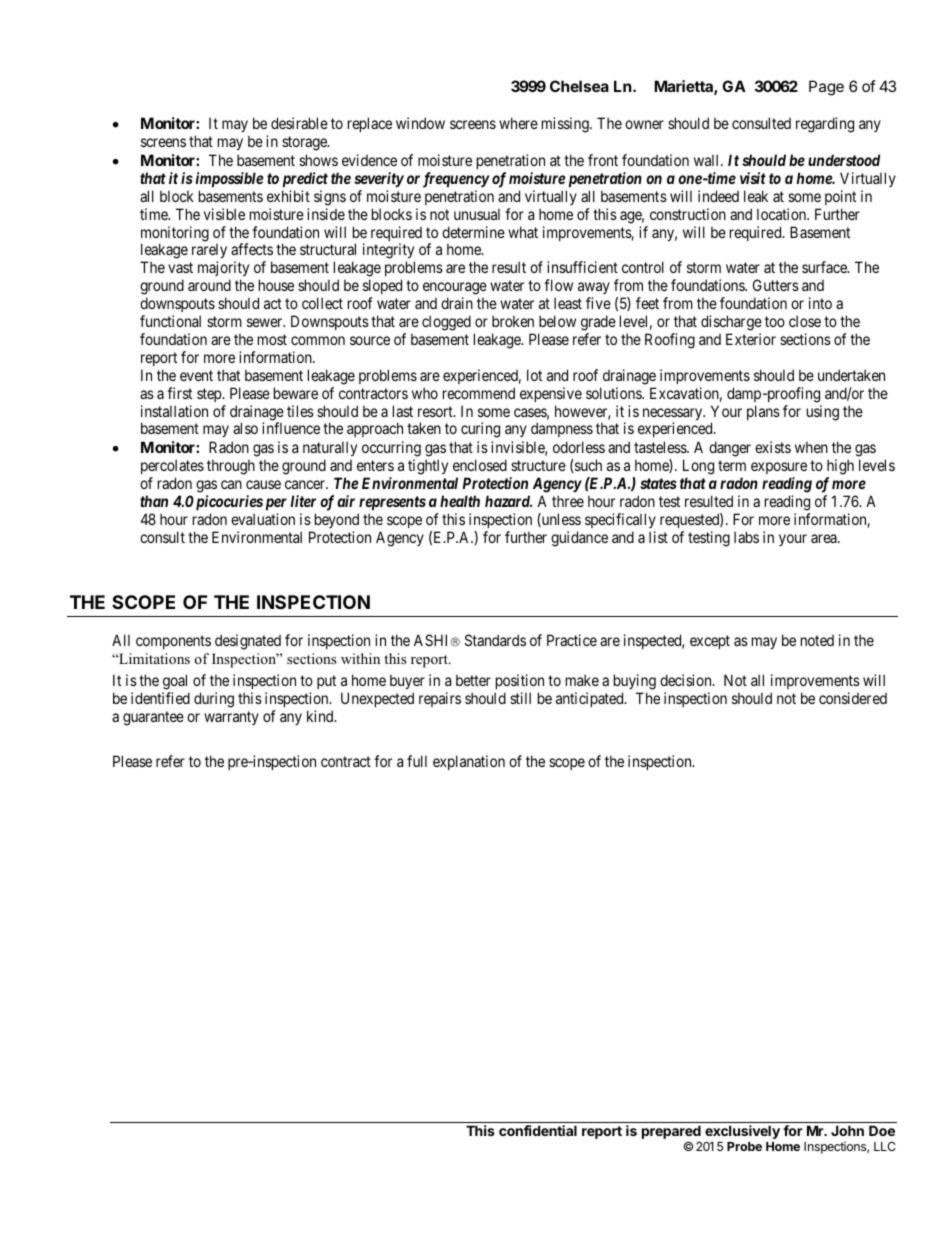 The image size is (952, 1233). Describe the element at coordinates (518, 123) in the image. I see `where` at that location.
